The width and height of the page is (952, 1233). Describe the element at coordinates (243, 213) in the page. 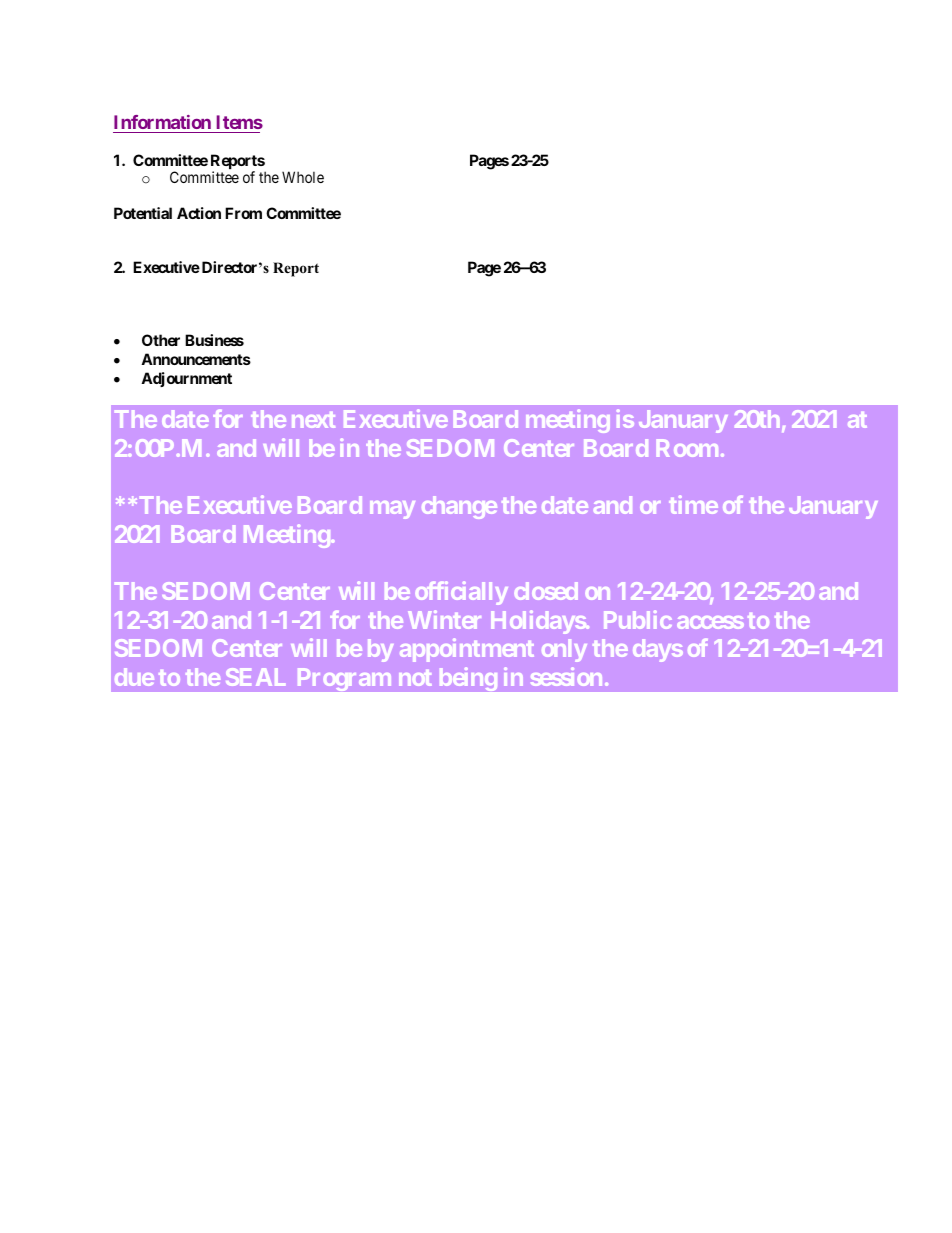

I see `From` at that location.
